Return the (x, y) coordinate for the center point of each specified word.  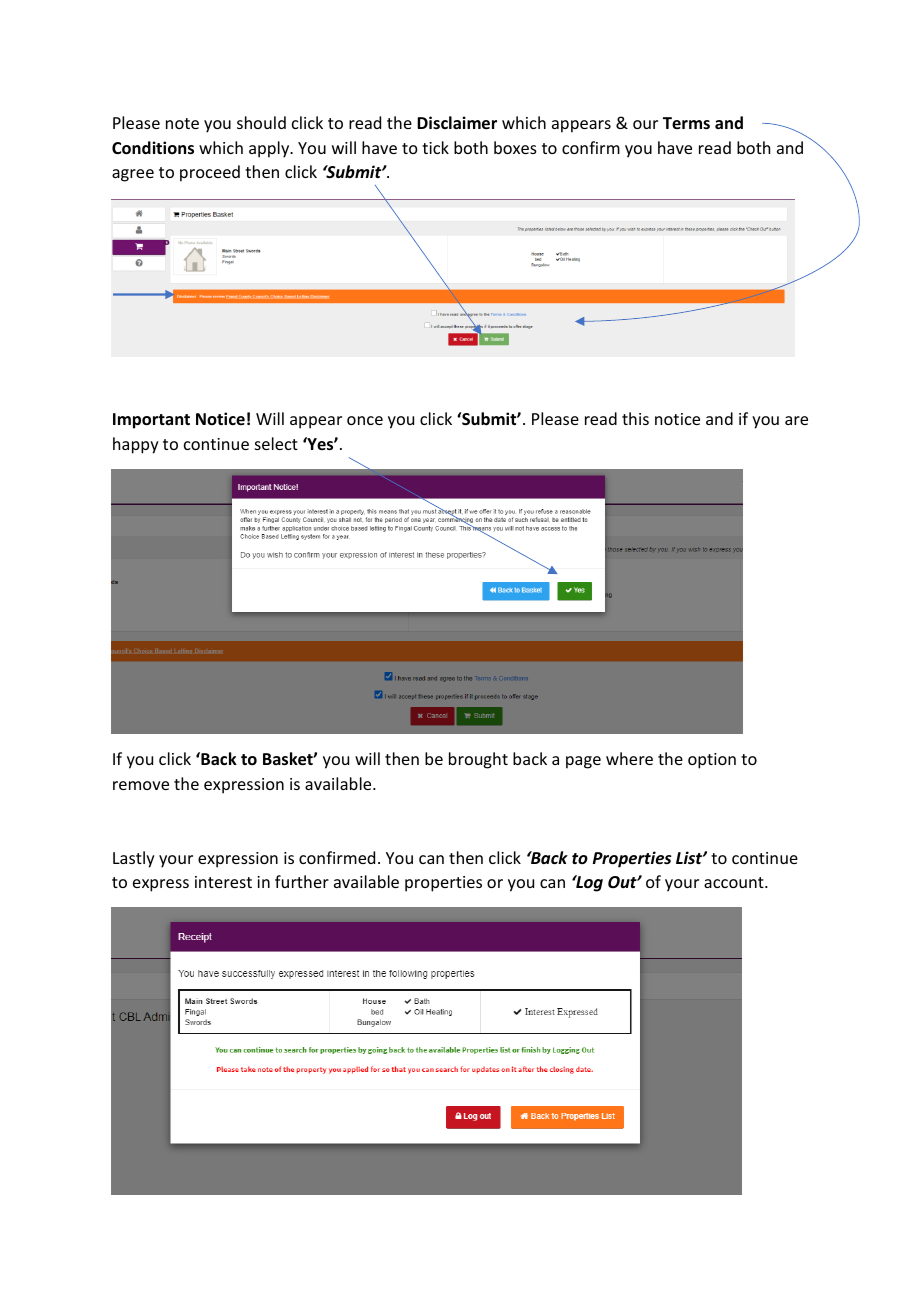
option (712, 761)
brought (478, 760)
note (182, 123)
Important (151, 421)
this (635, 418)
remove (141, 785)
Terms (686, 123)
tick (435, 147)
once (365, 420)
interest (223, 882)
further (302, 881)
